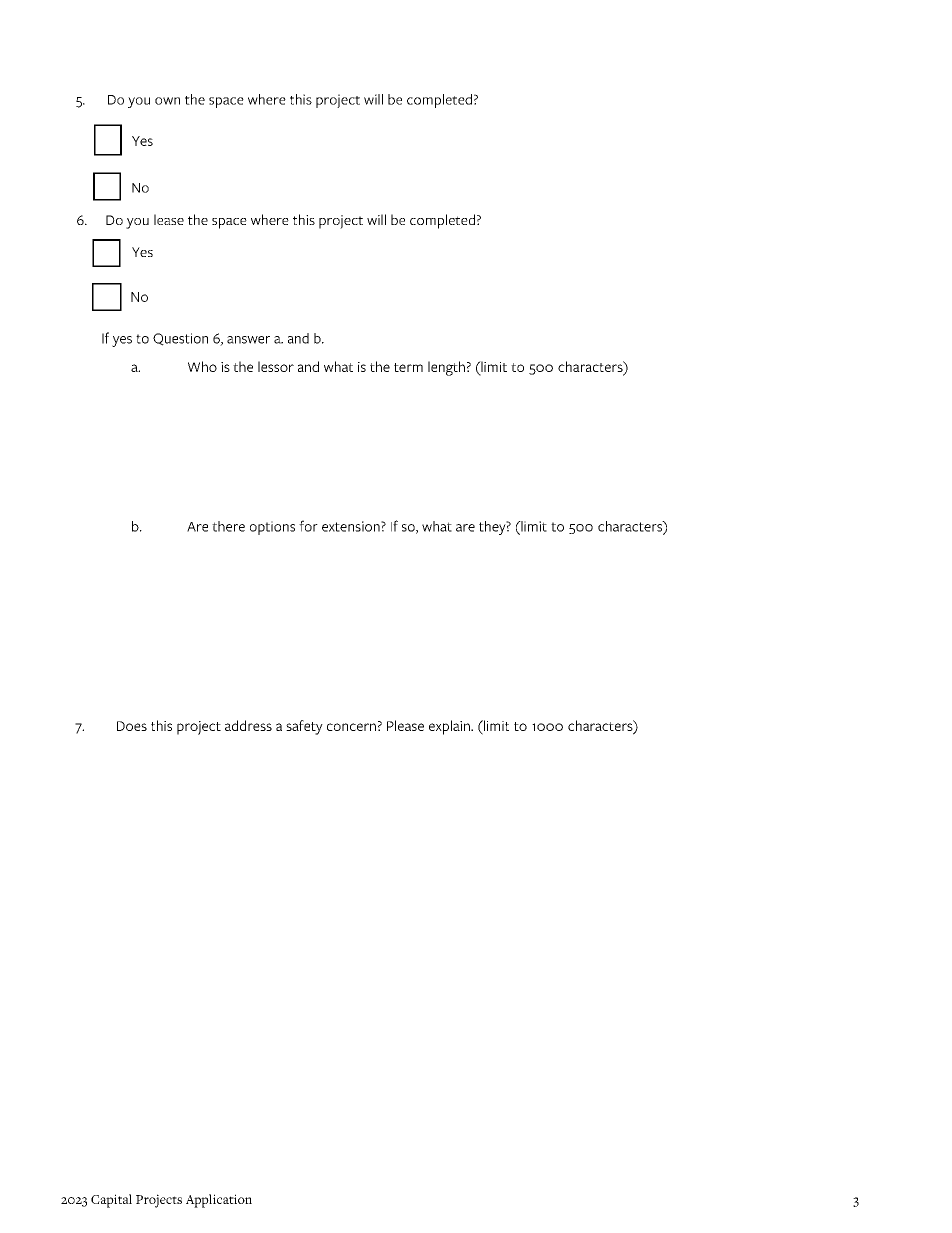  What do you see at coordinates (304, 727) in the page?
I see `safety` at bounding box center [304, 727].
